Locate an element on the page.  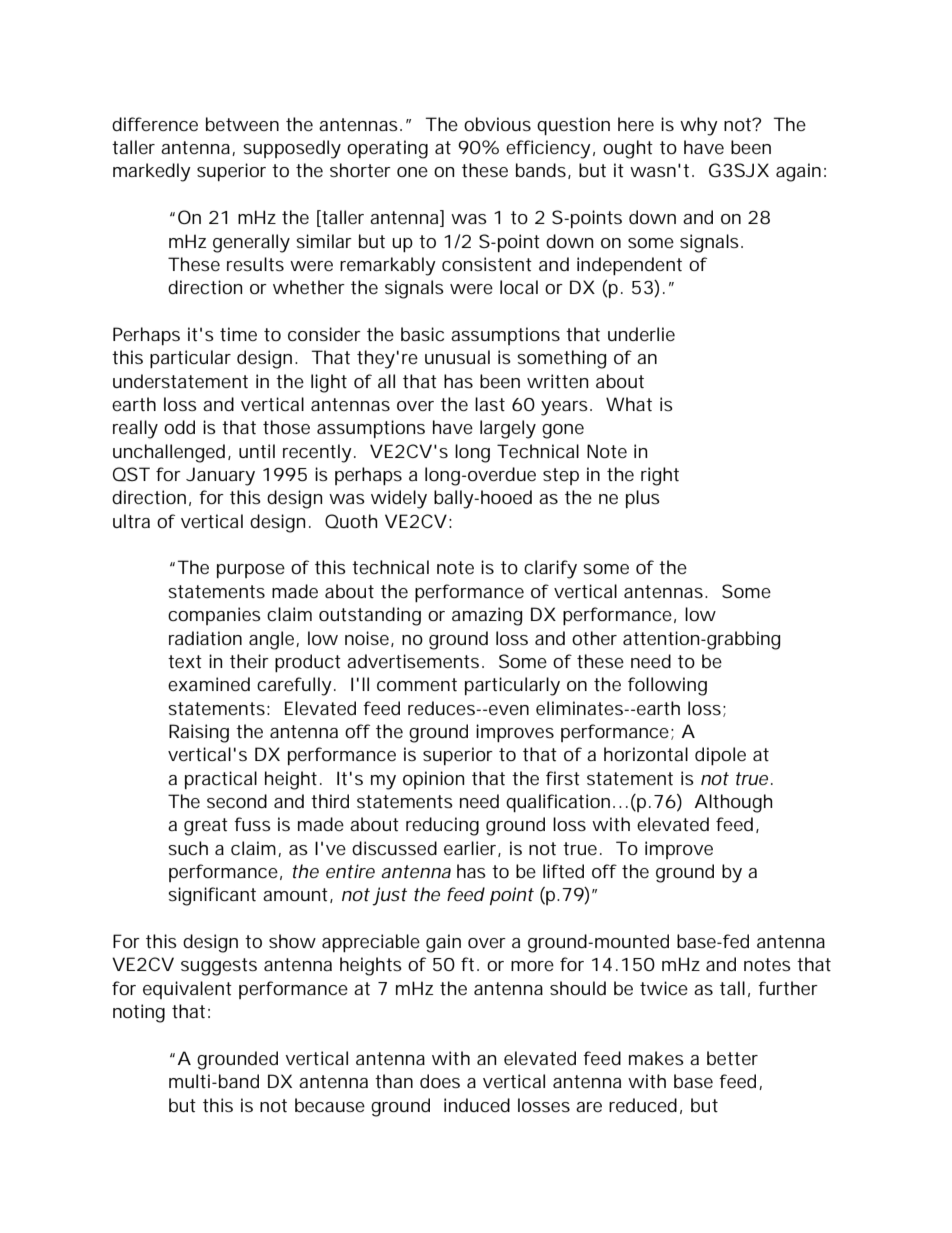
January is located at coordinates (220, 476).
